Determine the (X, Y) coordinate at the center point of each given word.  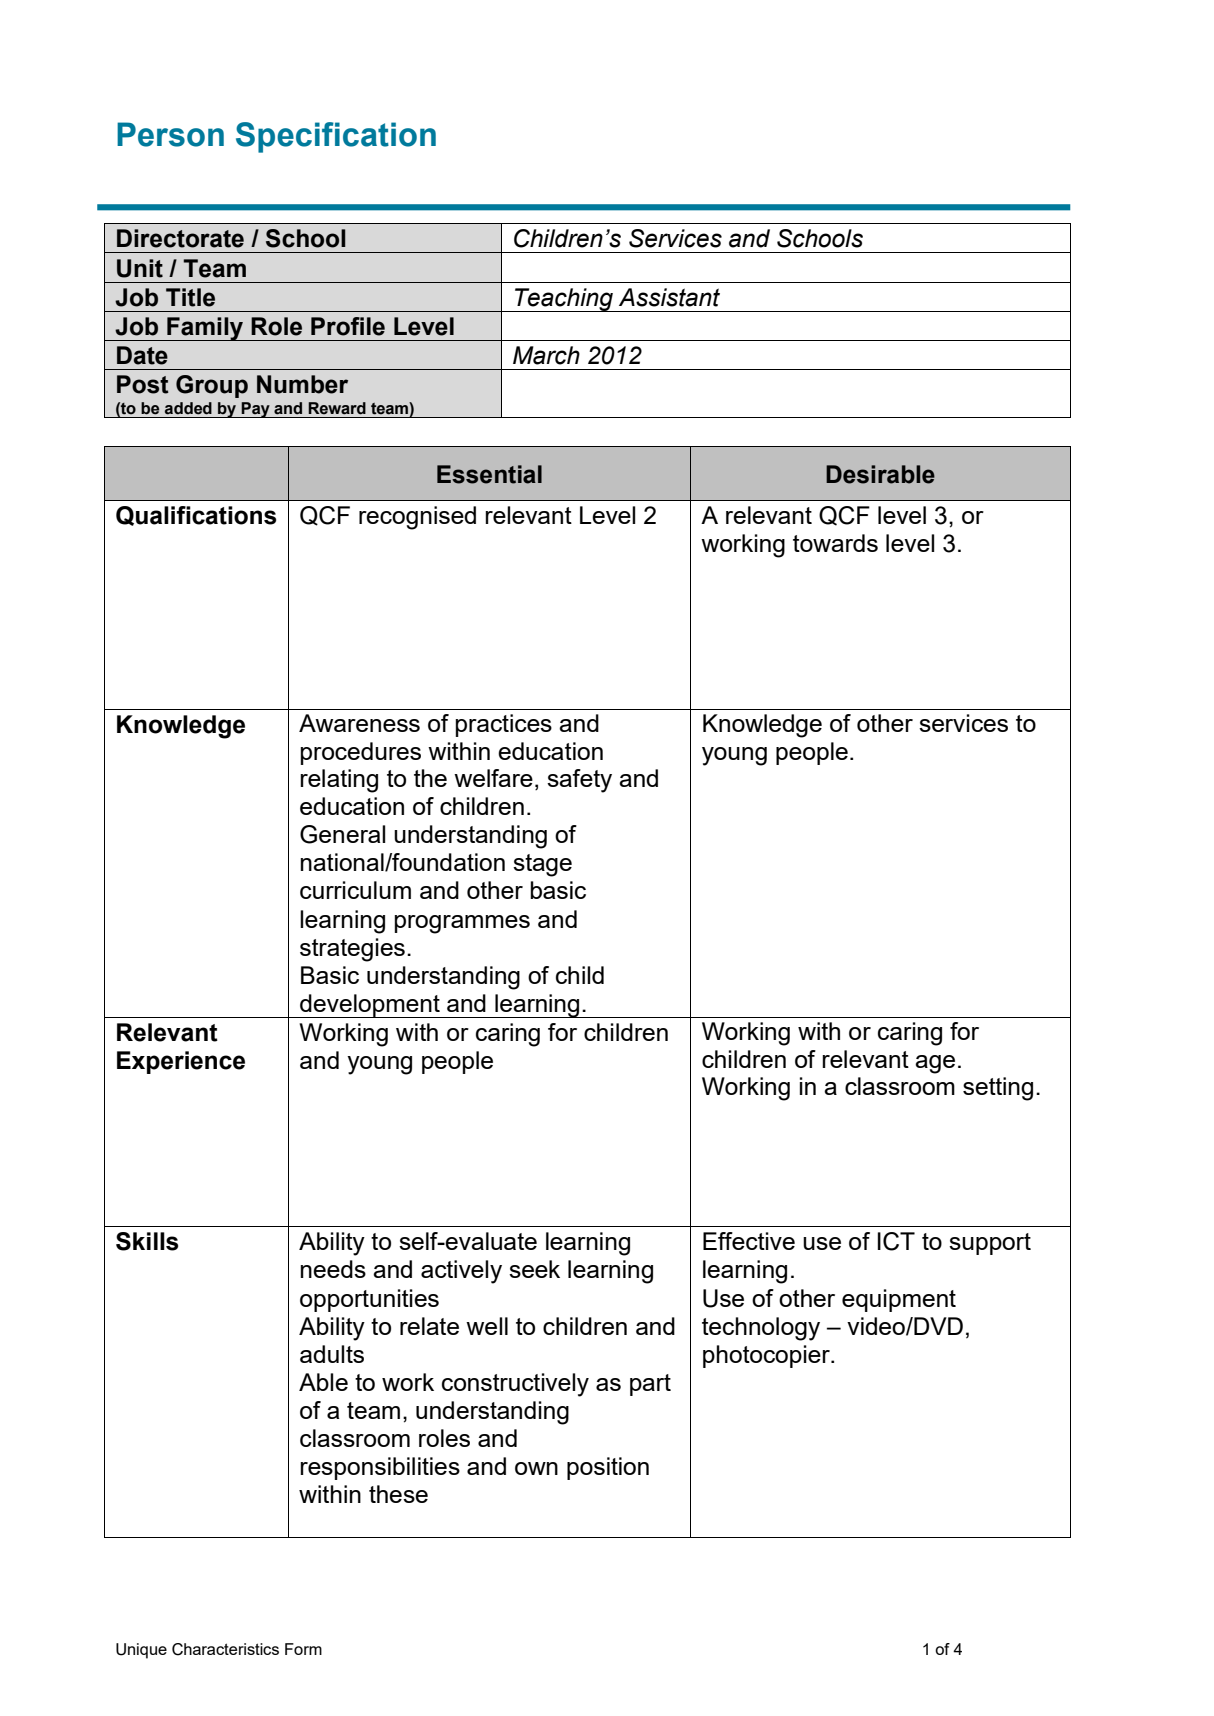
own (536, 1468)
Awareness (359, 723)
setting (998, 1089)
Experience (181, 1062)
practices (504, 725)
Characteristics (225, 1649)
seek (534, 1269)
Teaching (564, 300)
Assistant (669, 297)
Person (170, 134)
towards (835, 543)
